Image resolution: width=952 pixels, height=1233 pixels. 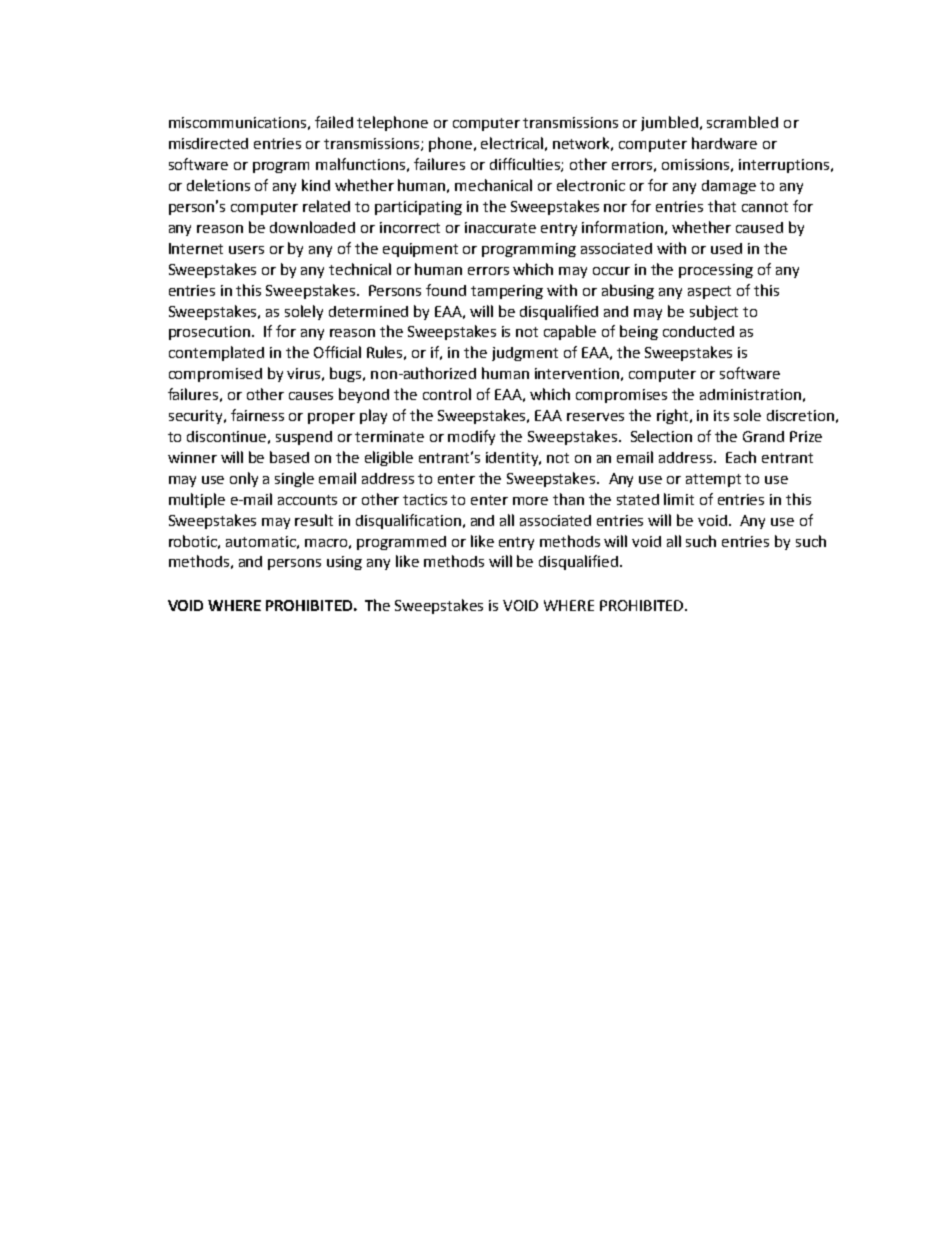 I want to click on hardware, so click(x=724, y=143).
